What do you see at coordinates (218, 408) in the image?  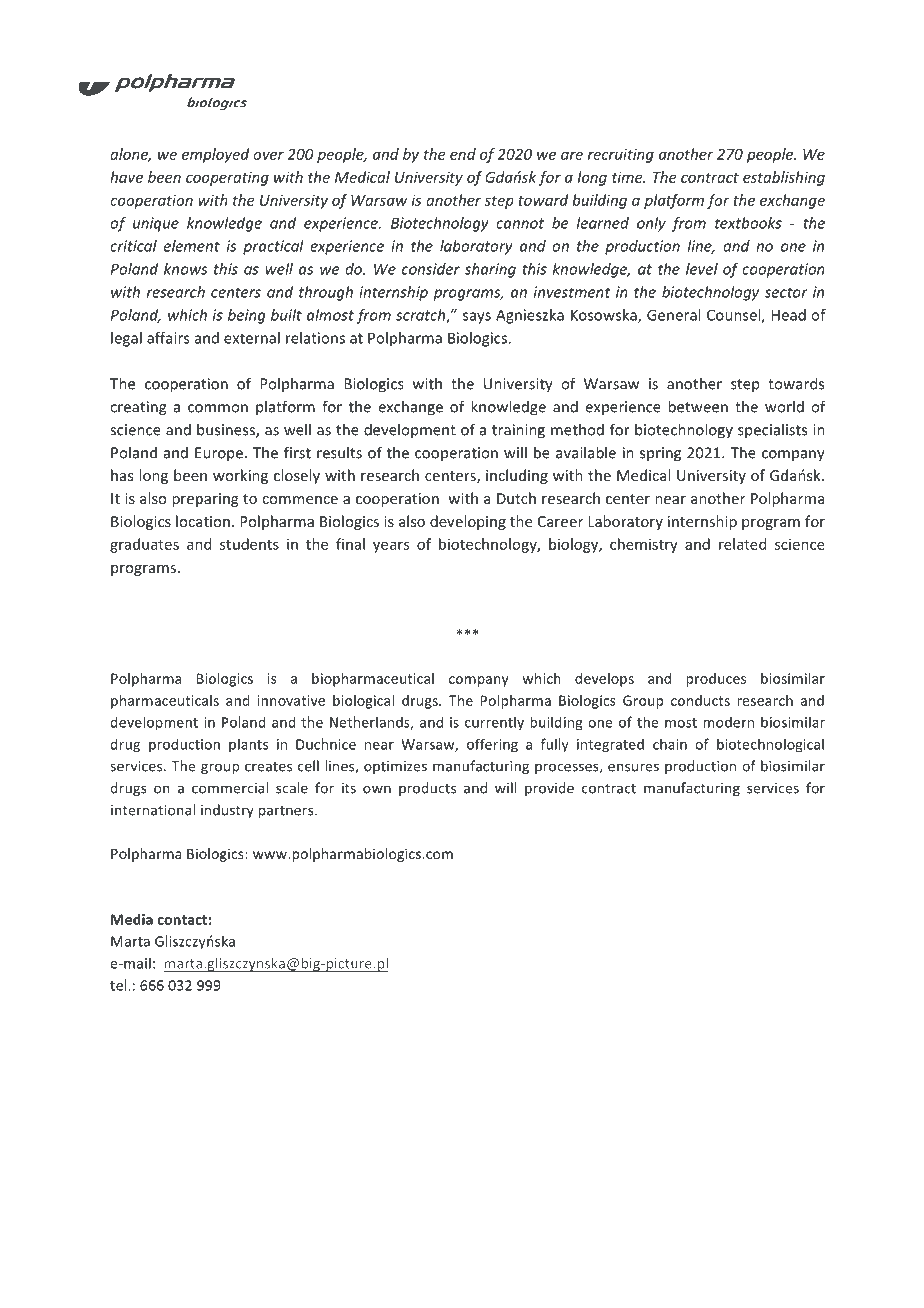 I see `common` at bounding box center [218, 408].
